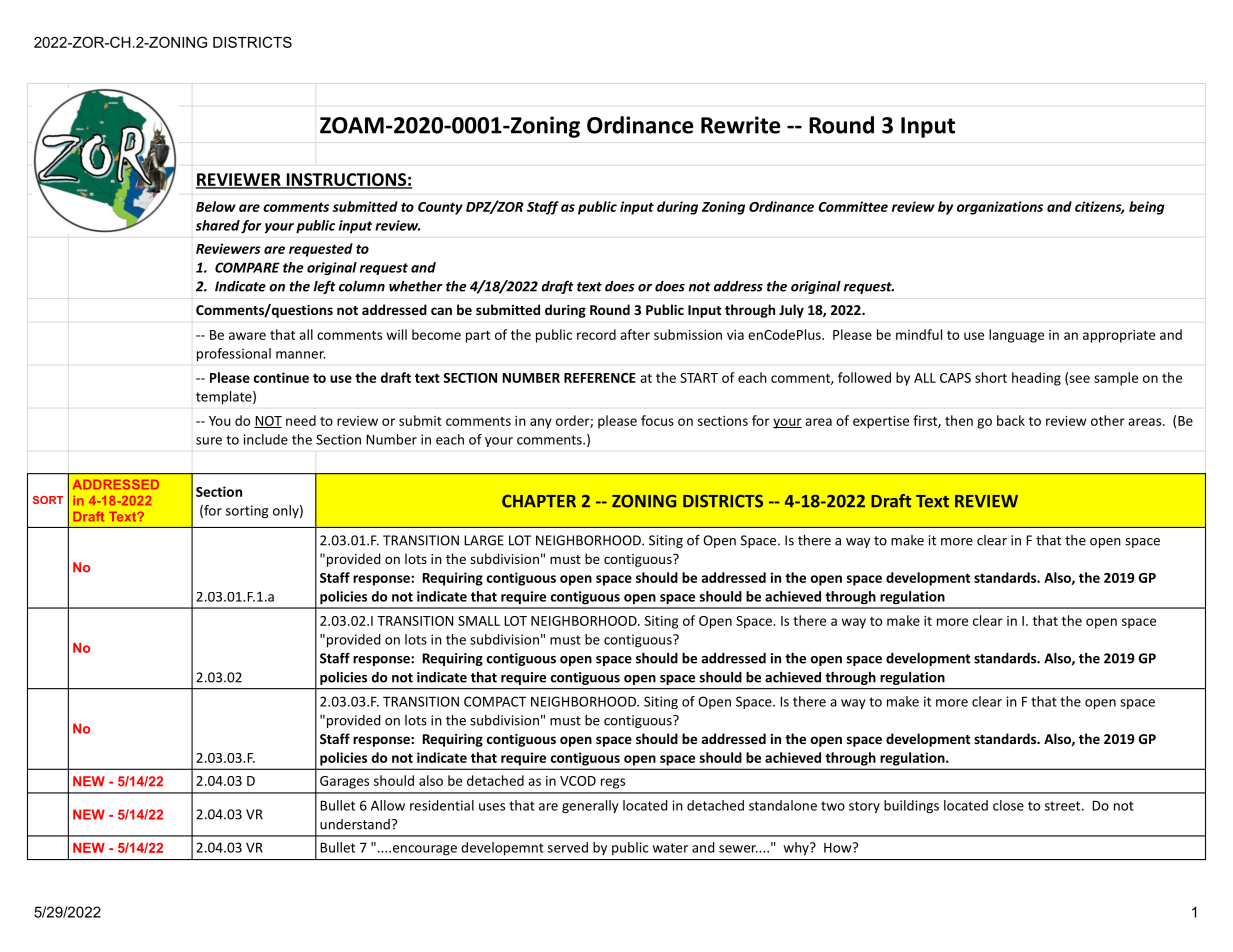 This document has height=952, width=1233. What do you see at coordinates (301, 420) in the document?
I see `need` at bounding box center [301, 420].
